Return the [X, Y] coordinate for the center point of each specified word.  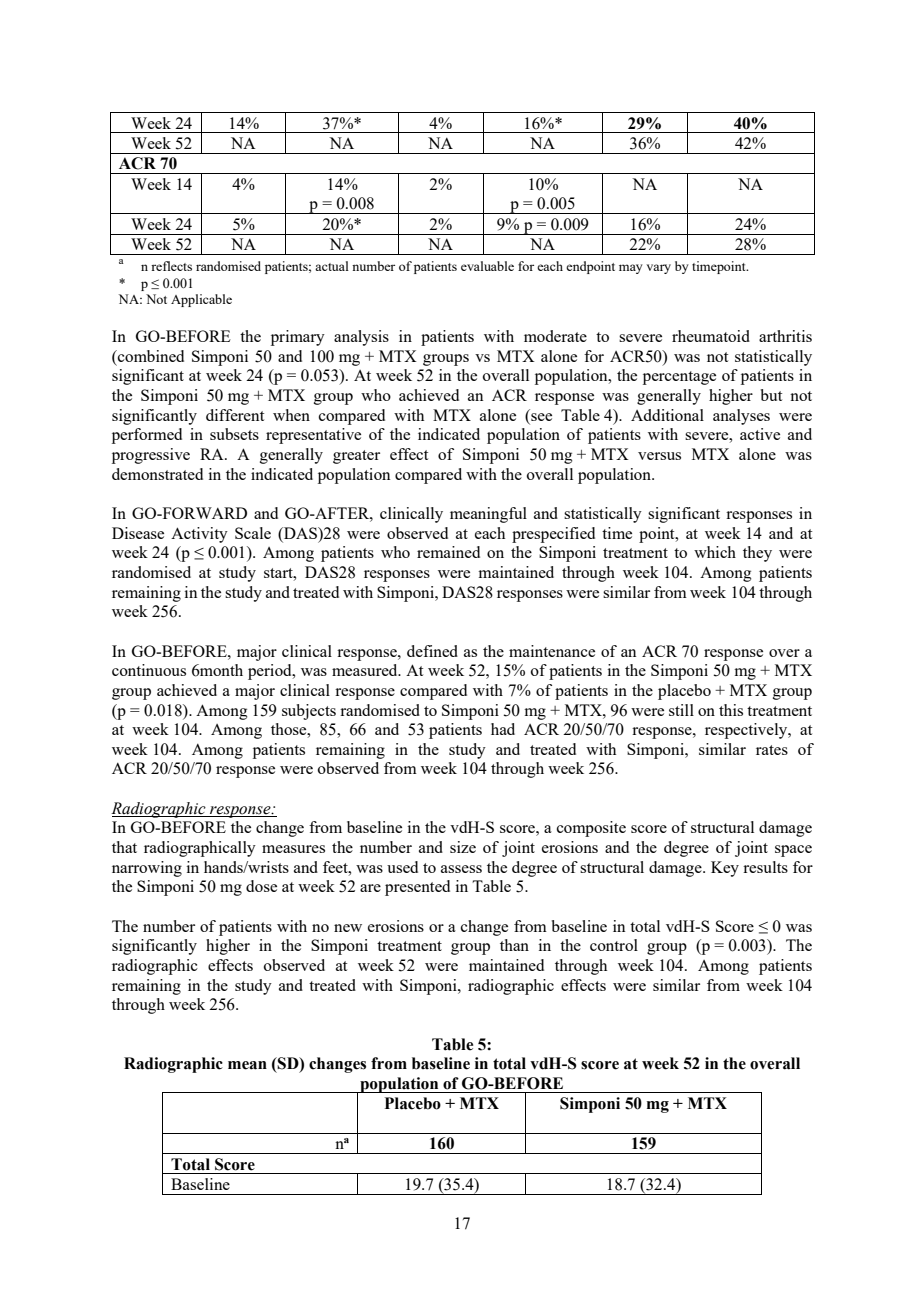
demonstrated [157, 474]
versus [659, 456]
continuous [149, 670]
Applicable [201, 300]
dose [261, 886]
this [731, 710]
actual [332, 266]
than [514, 945]
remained [448, 552]
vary [658, 269]
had [503, 729]
